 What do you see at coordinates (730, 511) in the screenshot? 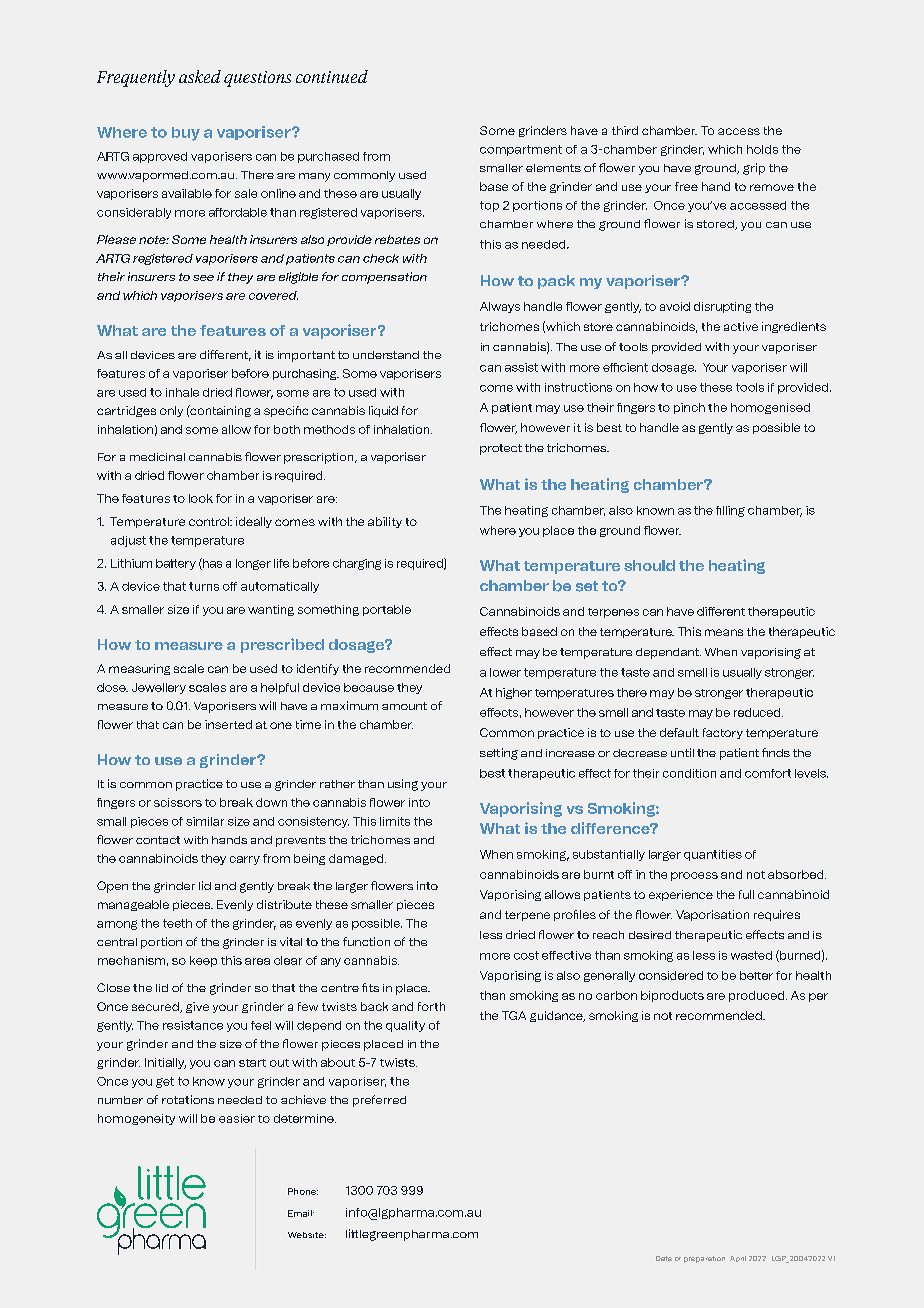
I see `filling` at bounding box center [730, 511].
